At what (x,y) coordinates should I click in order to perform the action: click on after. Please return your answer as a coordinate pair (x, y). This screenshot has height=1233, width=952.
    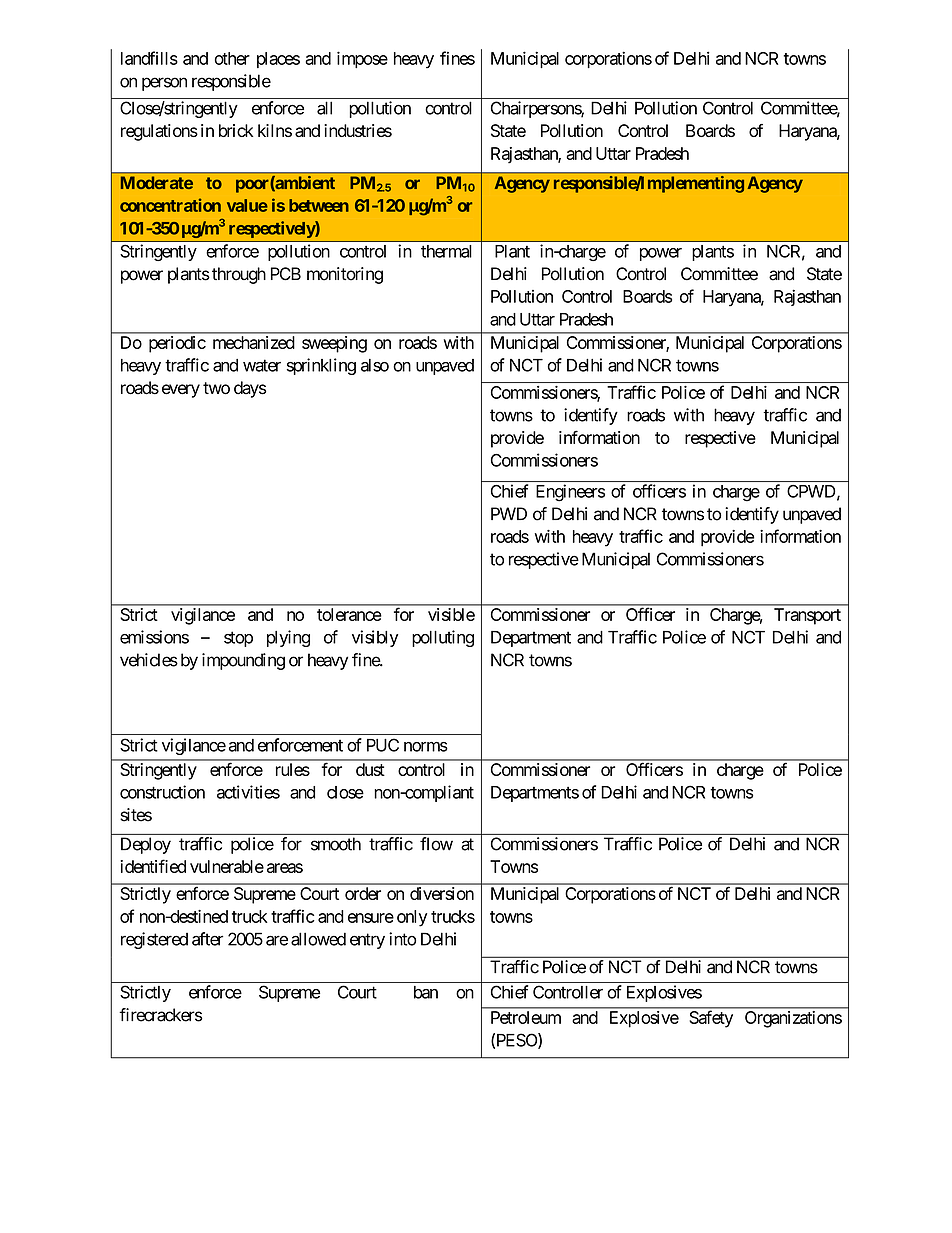
    Looking at the image, I should click on (207, 939).
